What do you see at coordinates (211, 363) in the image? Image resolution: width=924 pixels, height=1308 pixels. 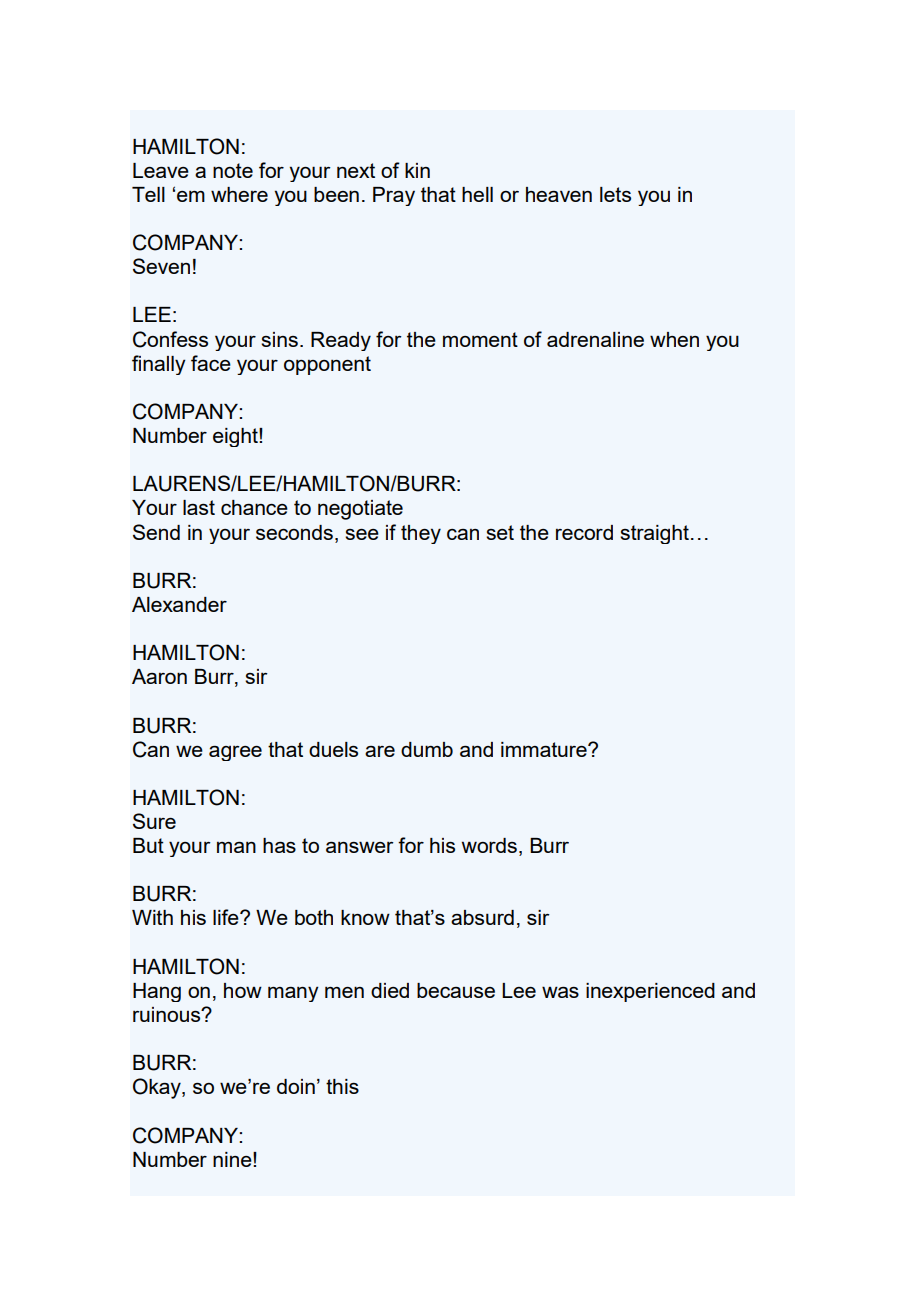 I see `face` at bounding box center [211, 363].
